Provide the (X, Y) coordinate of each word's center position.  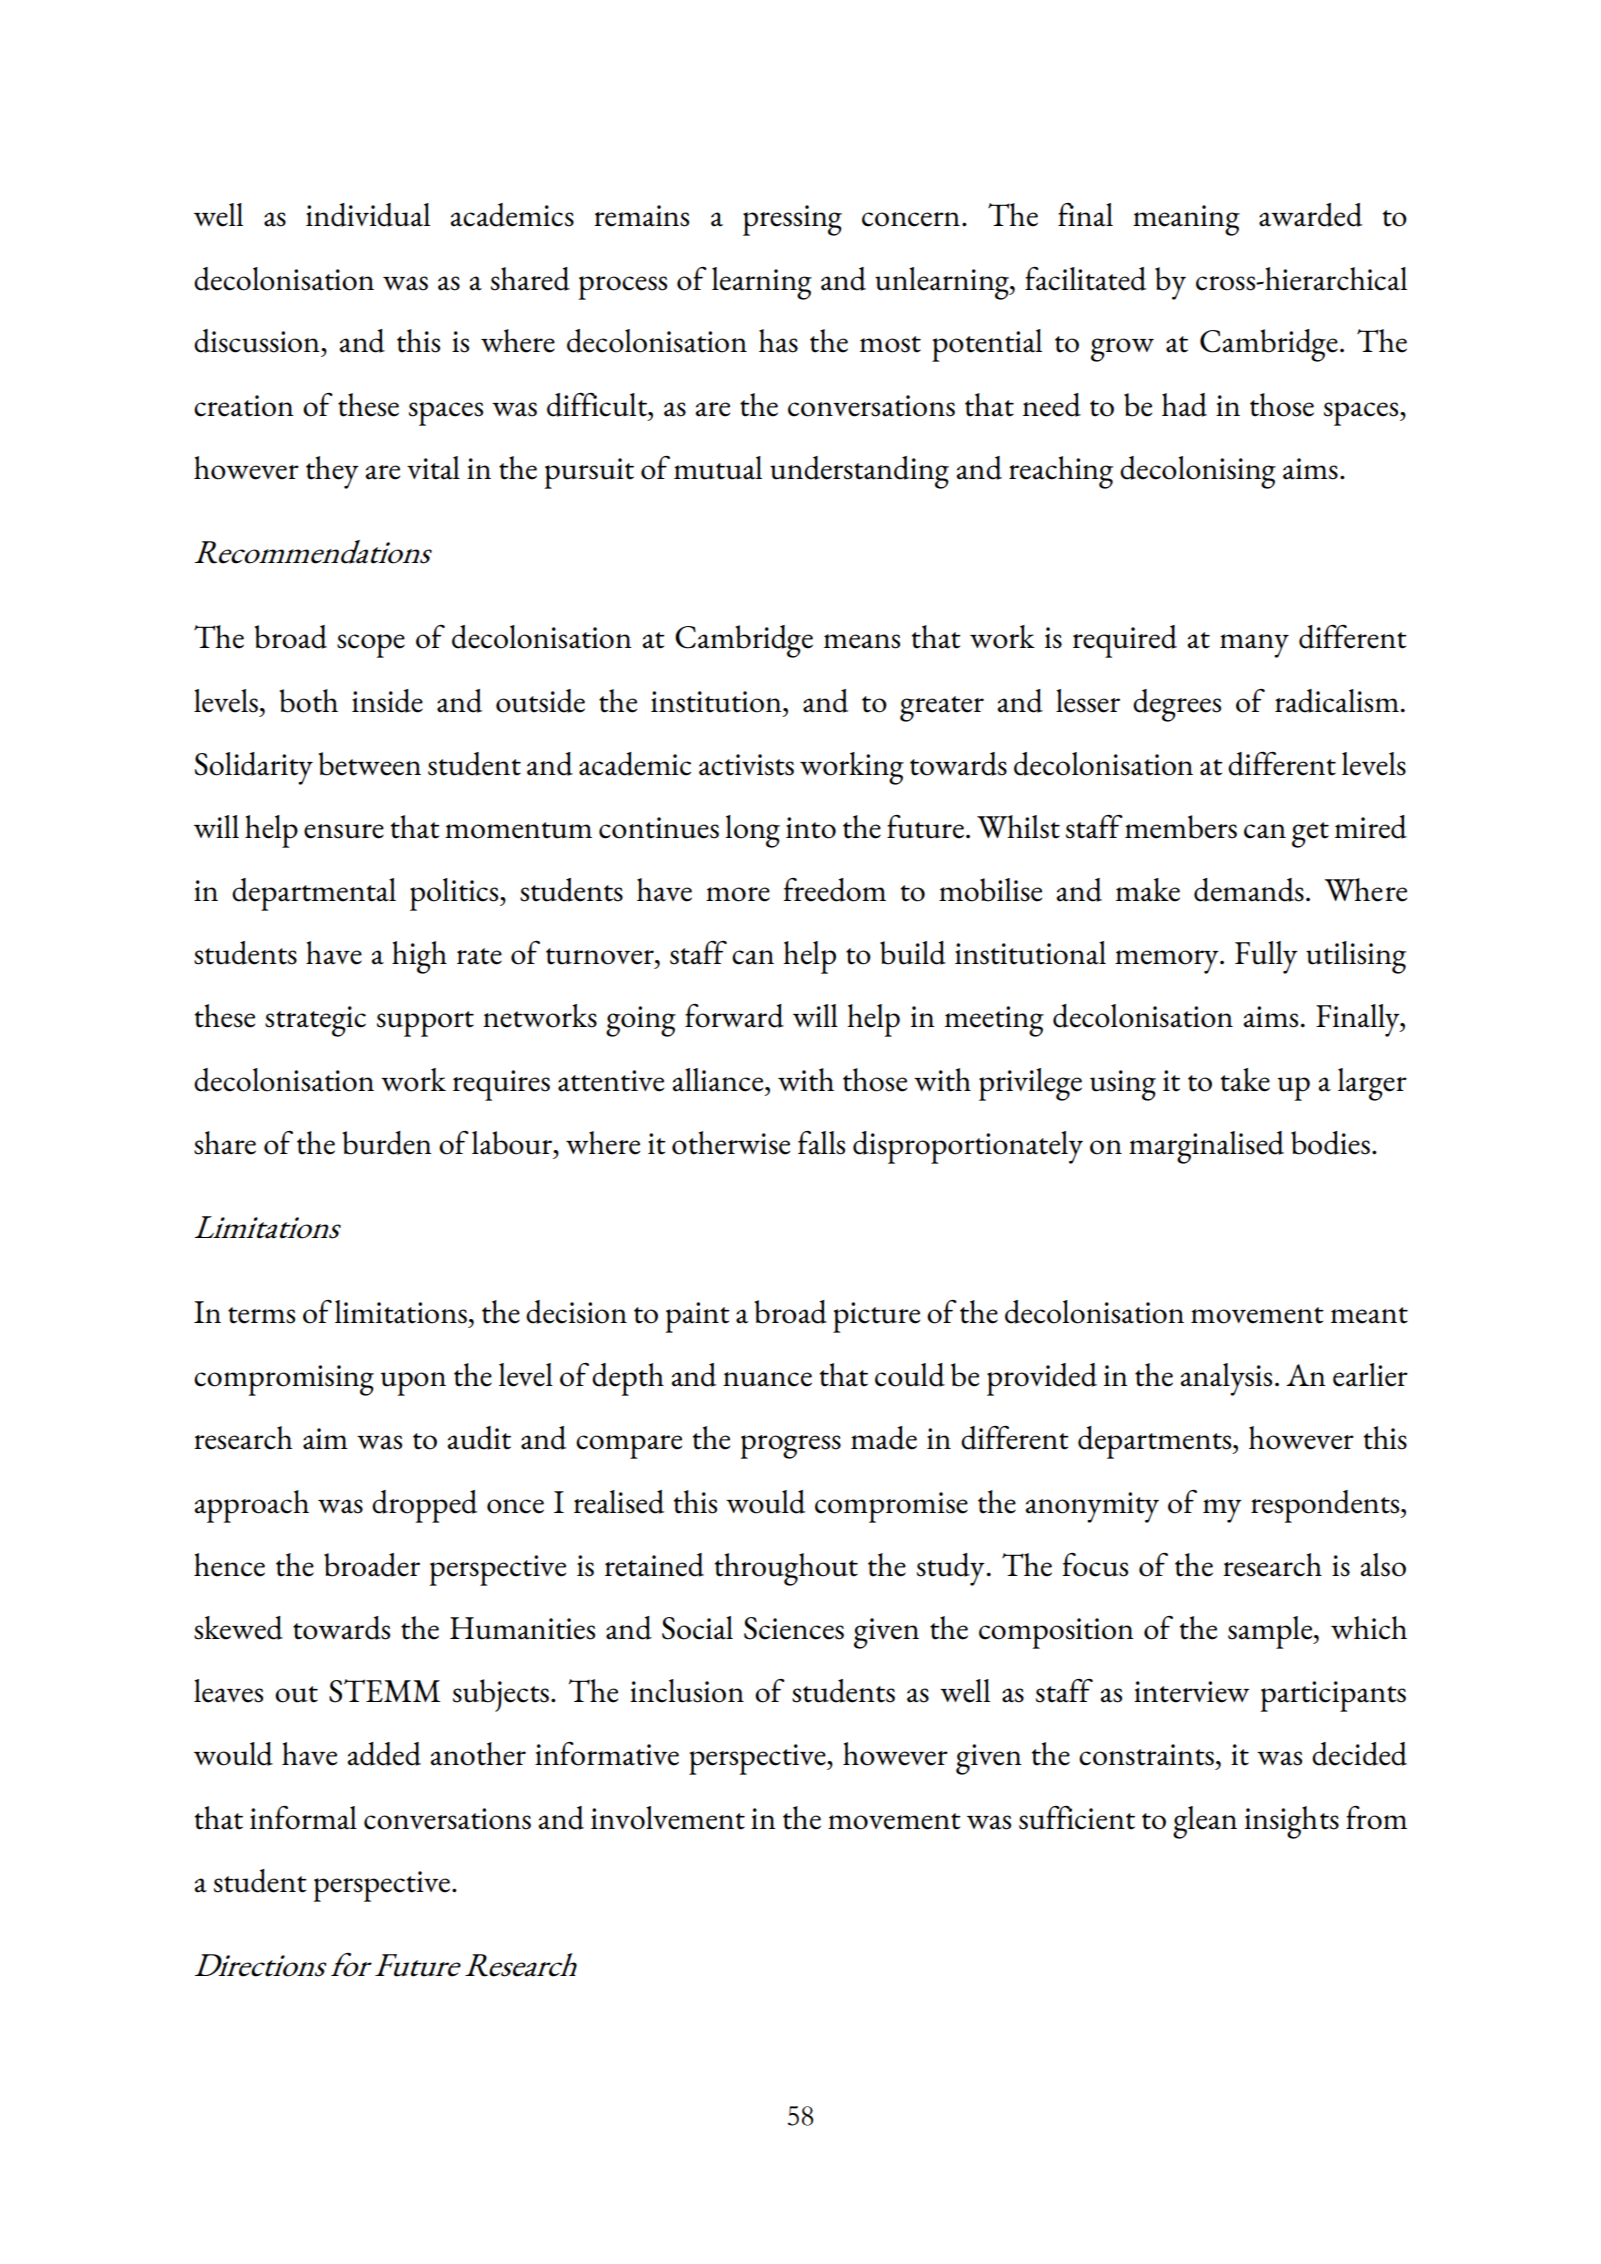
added (384, 1754)
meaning (1186, 220)
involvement (668, 1818)
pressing (792, 220)
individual (368, 215)
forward (734, 1016)
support (425, 1024)
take (1245, 1080)
